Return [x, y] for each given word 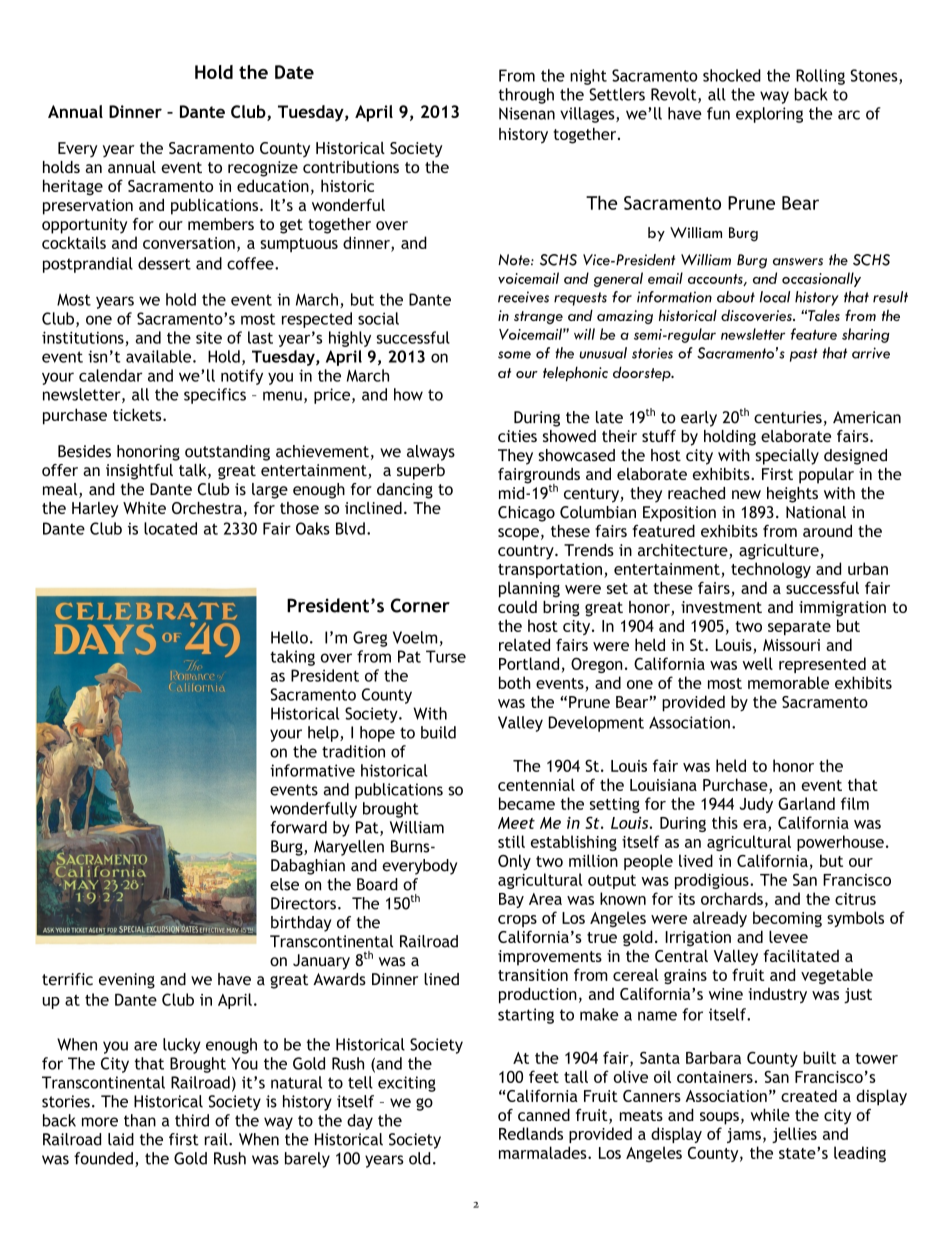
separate [799, 628]
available [160, 356]
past [804, 355]
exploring [769, 115]
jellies [794, 1135]
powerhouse [840, 843]
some [514, 355]
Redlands [531, 1133]
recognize [263, 169]
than [140, 1120]
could [517, 607]
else [284, 884]
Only [514, 862]
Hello [289, 637]
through [526, 96]
